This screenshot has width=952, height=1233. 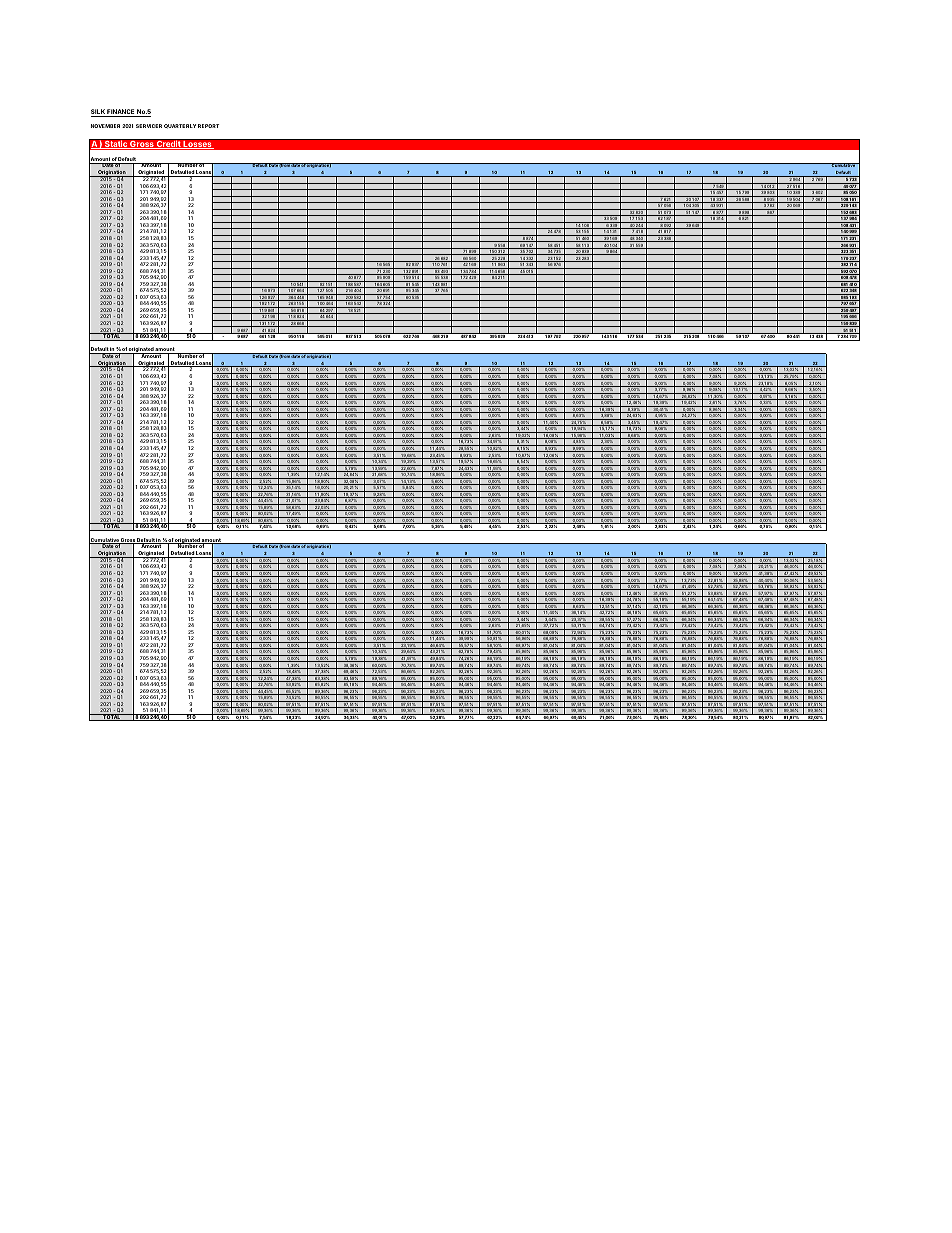 I want to click on QUARTERLY, so click(x=180, y=126).
